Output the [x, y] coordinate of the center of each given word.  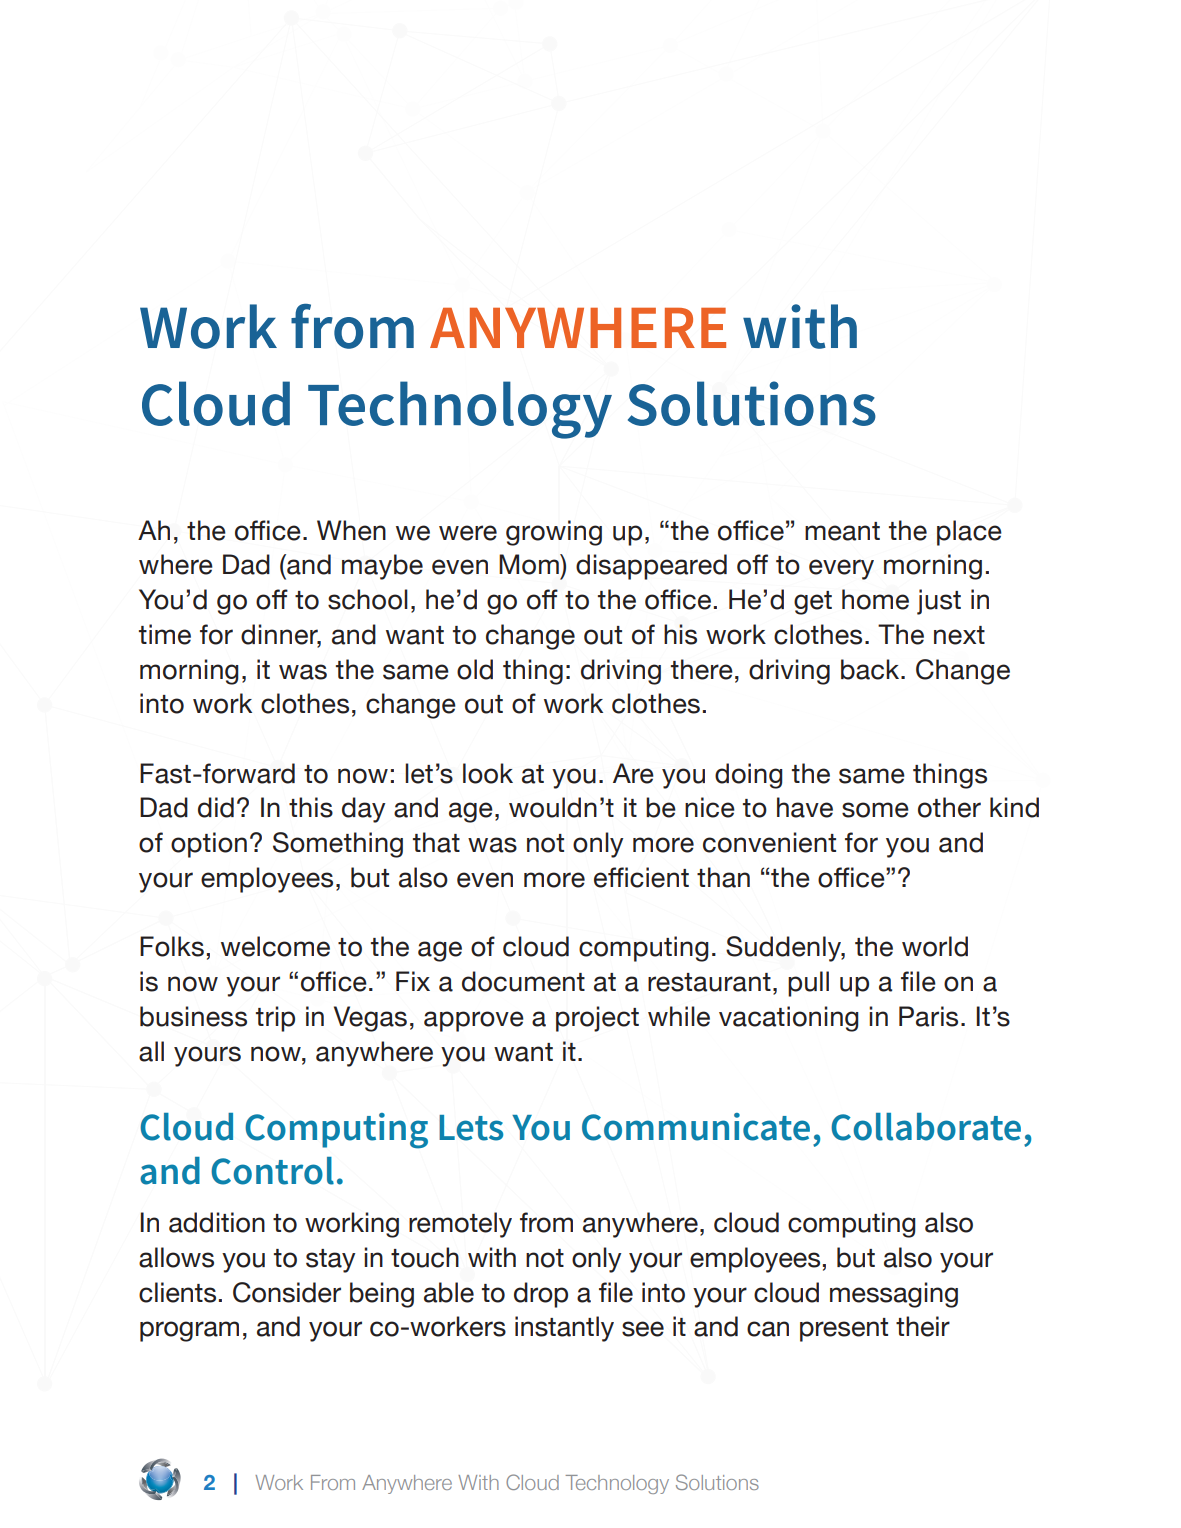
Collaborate [926, 1127]
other [949, 807]
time [165, 634]
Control [272, 1171]
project [597, 1019]
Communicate [696, 1127]
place [969, 533]
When [351, 530]
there [702, 669]
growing [554, 533]
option [209, 845]
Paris [928, 1016]
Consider [287, 1292]
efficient [641, 877]
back [871, 669]
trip [275, 1019]
